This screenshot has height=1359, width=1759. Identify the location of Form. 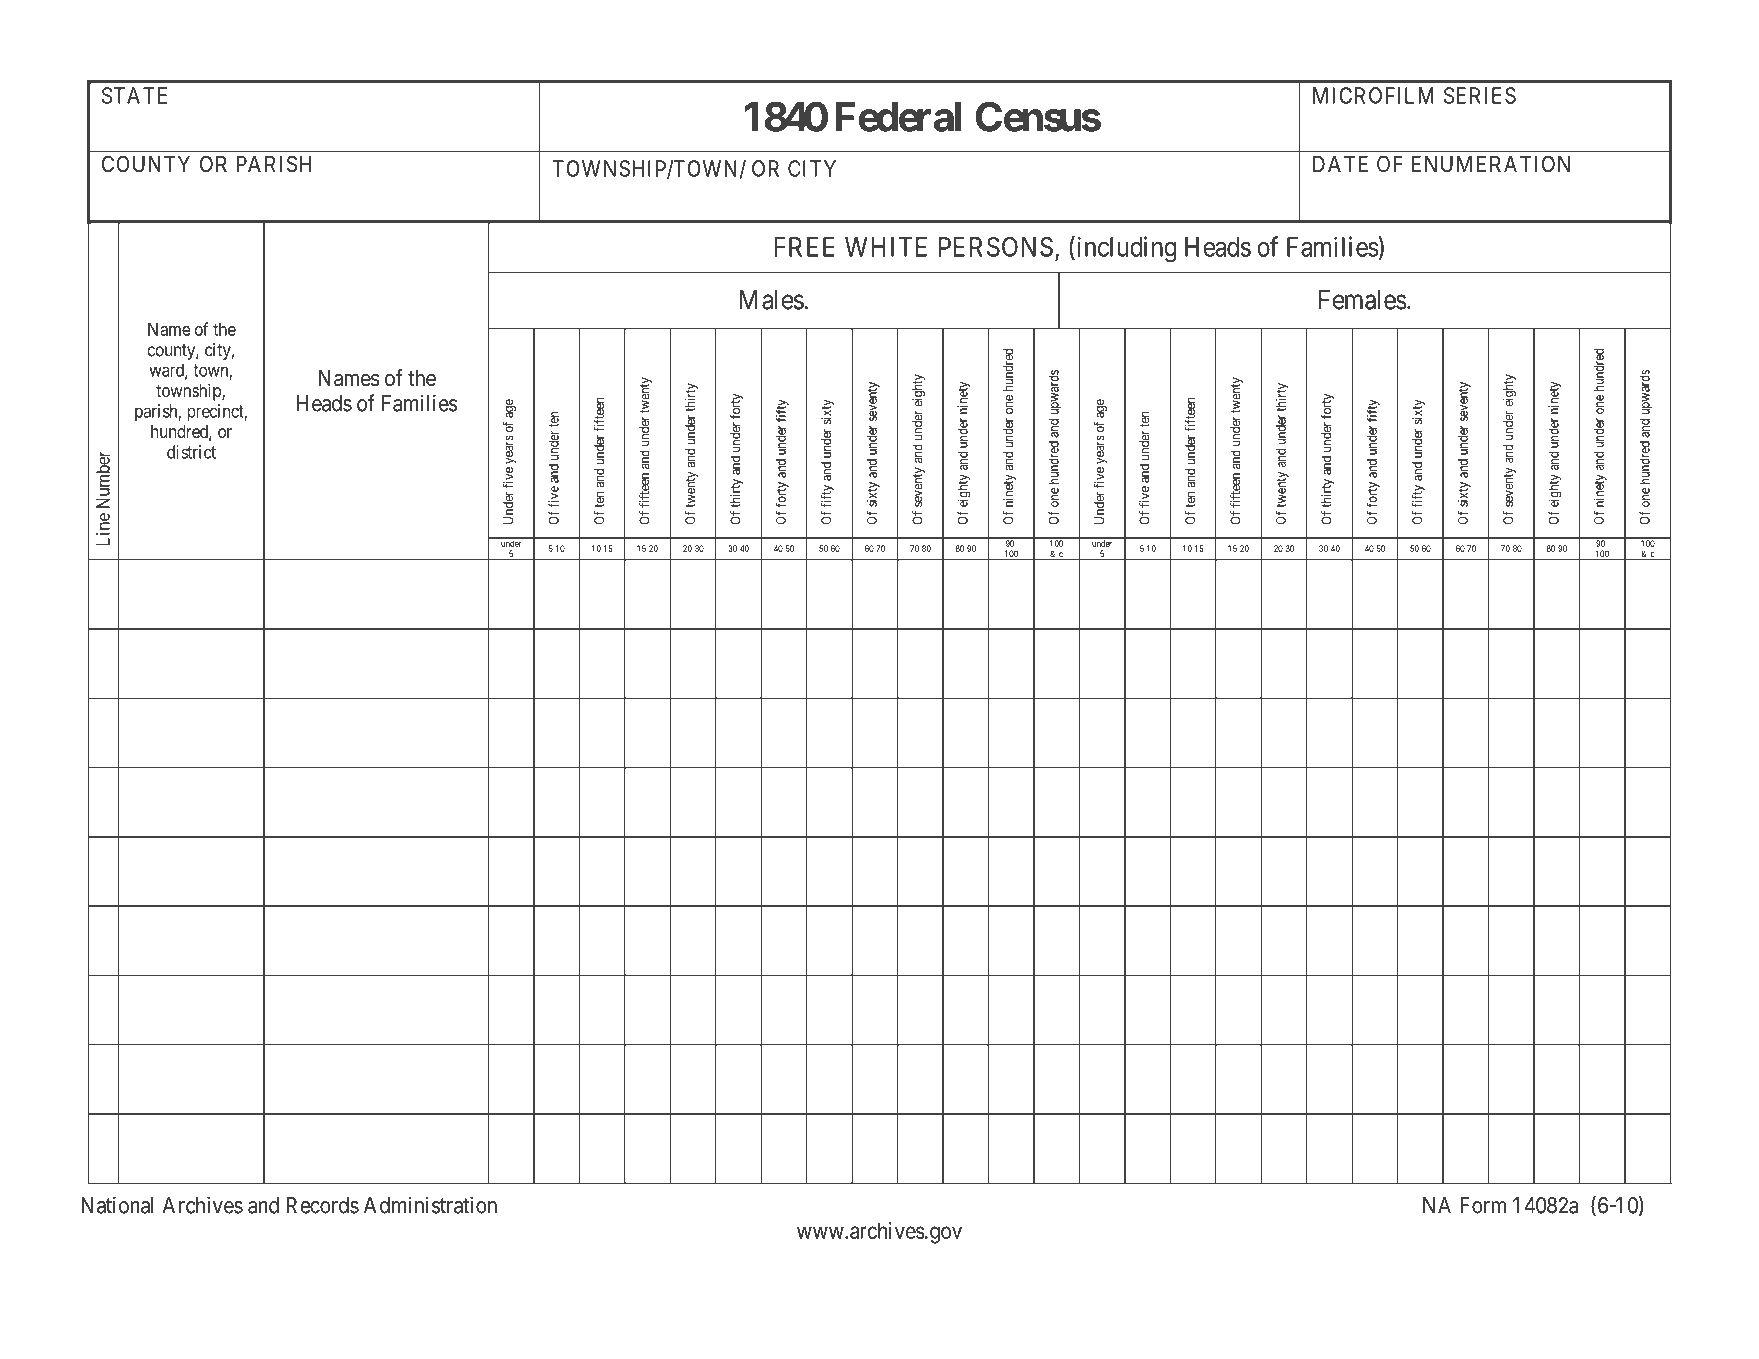
(1483, 1205).
